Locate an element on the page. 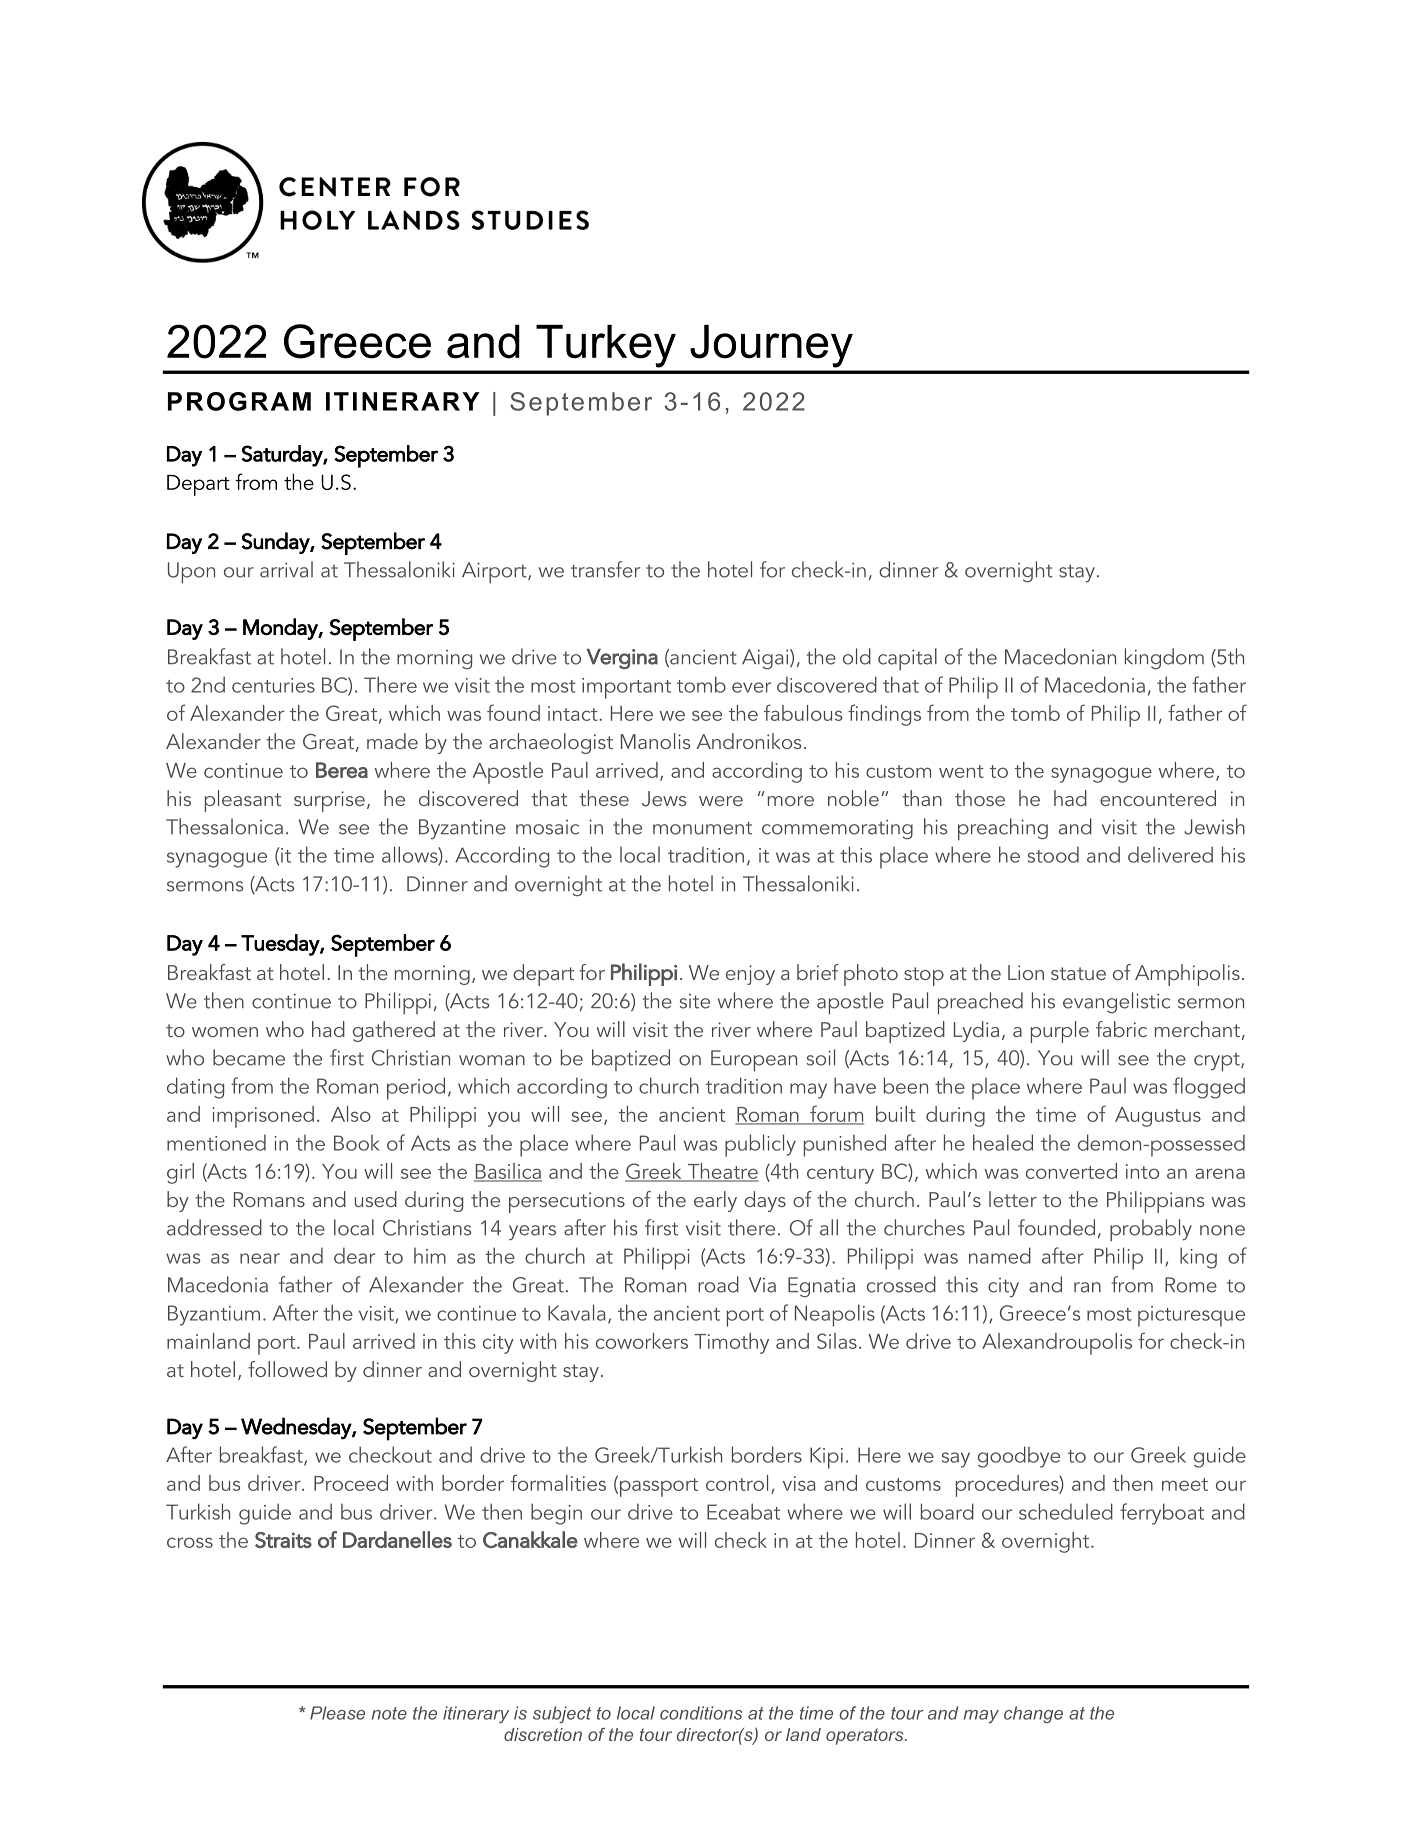  European is located at coordinates (754, 1061).
